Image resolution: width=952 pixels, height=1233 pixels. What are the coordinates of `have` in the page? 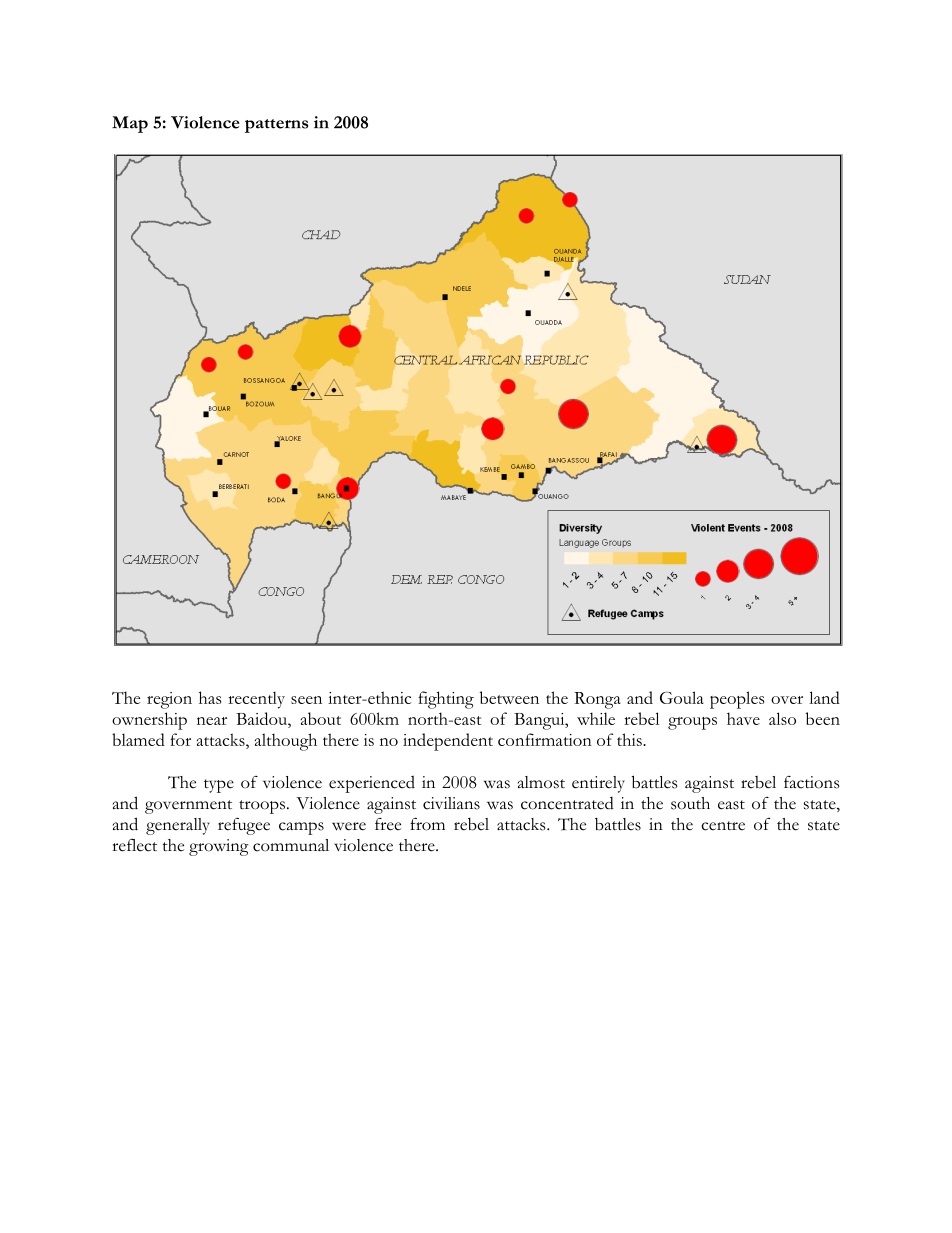 It's located at (743, 718).
